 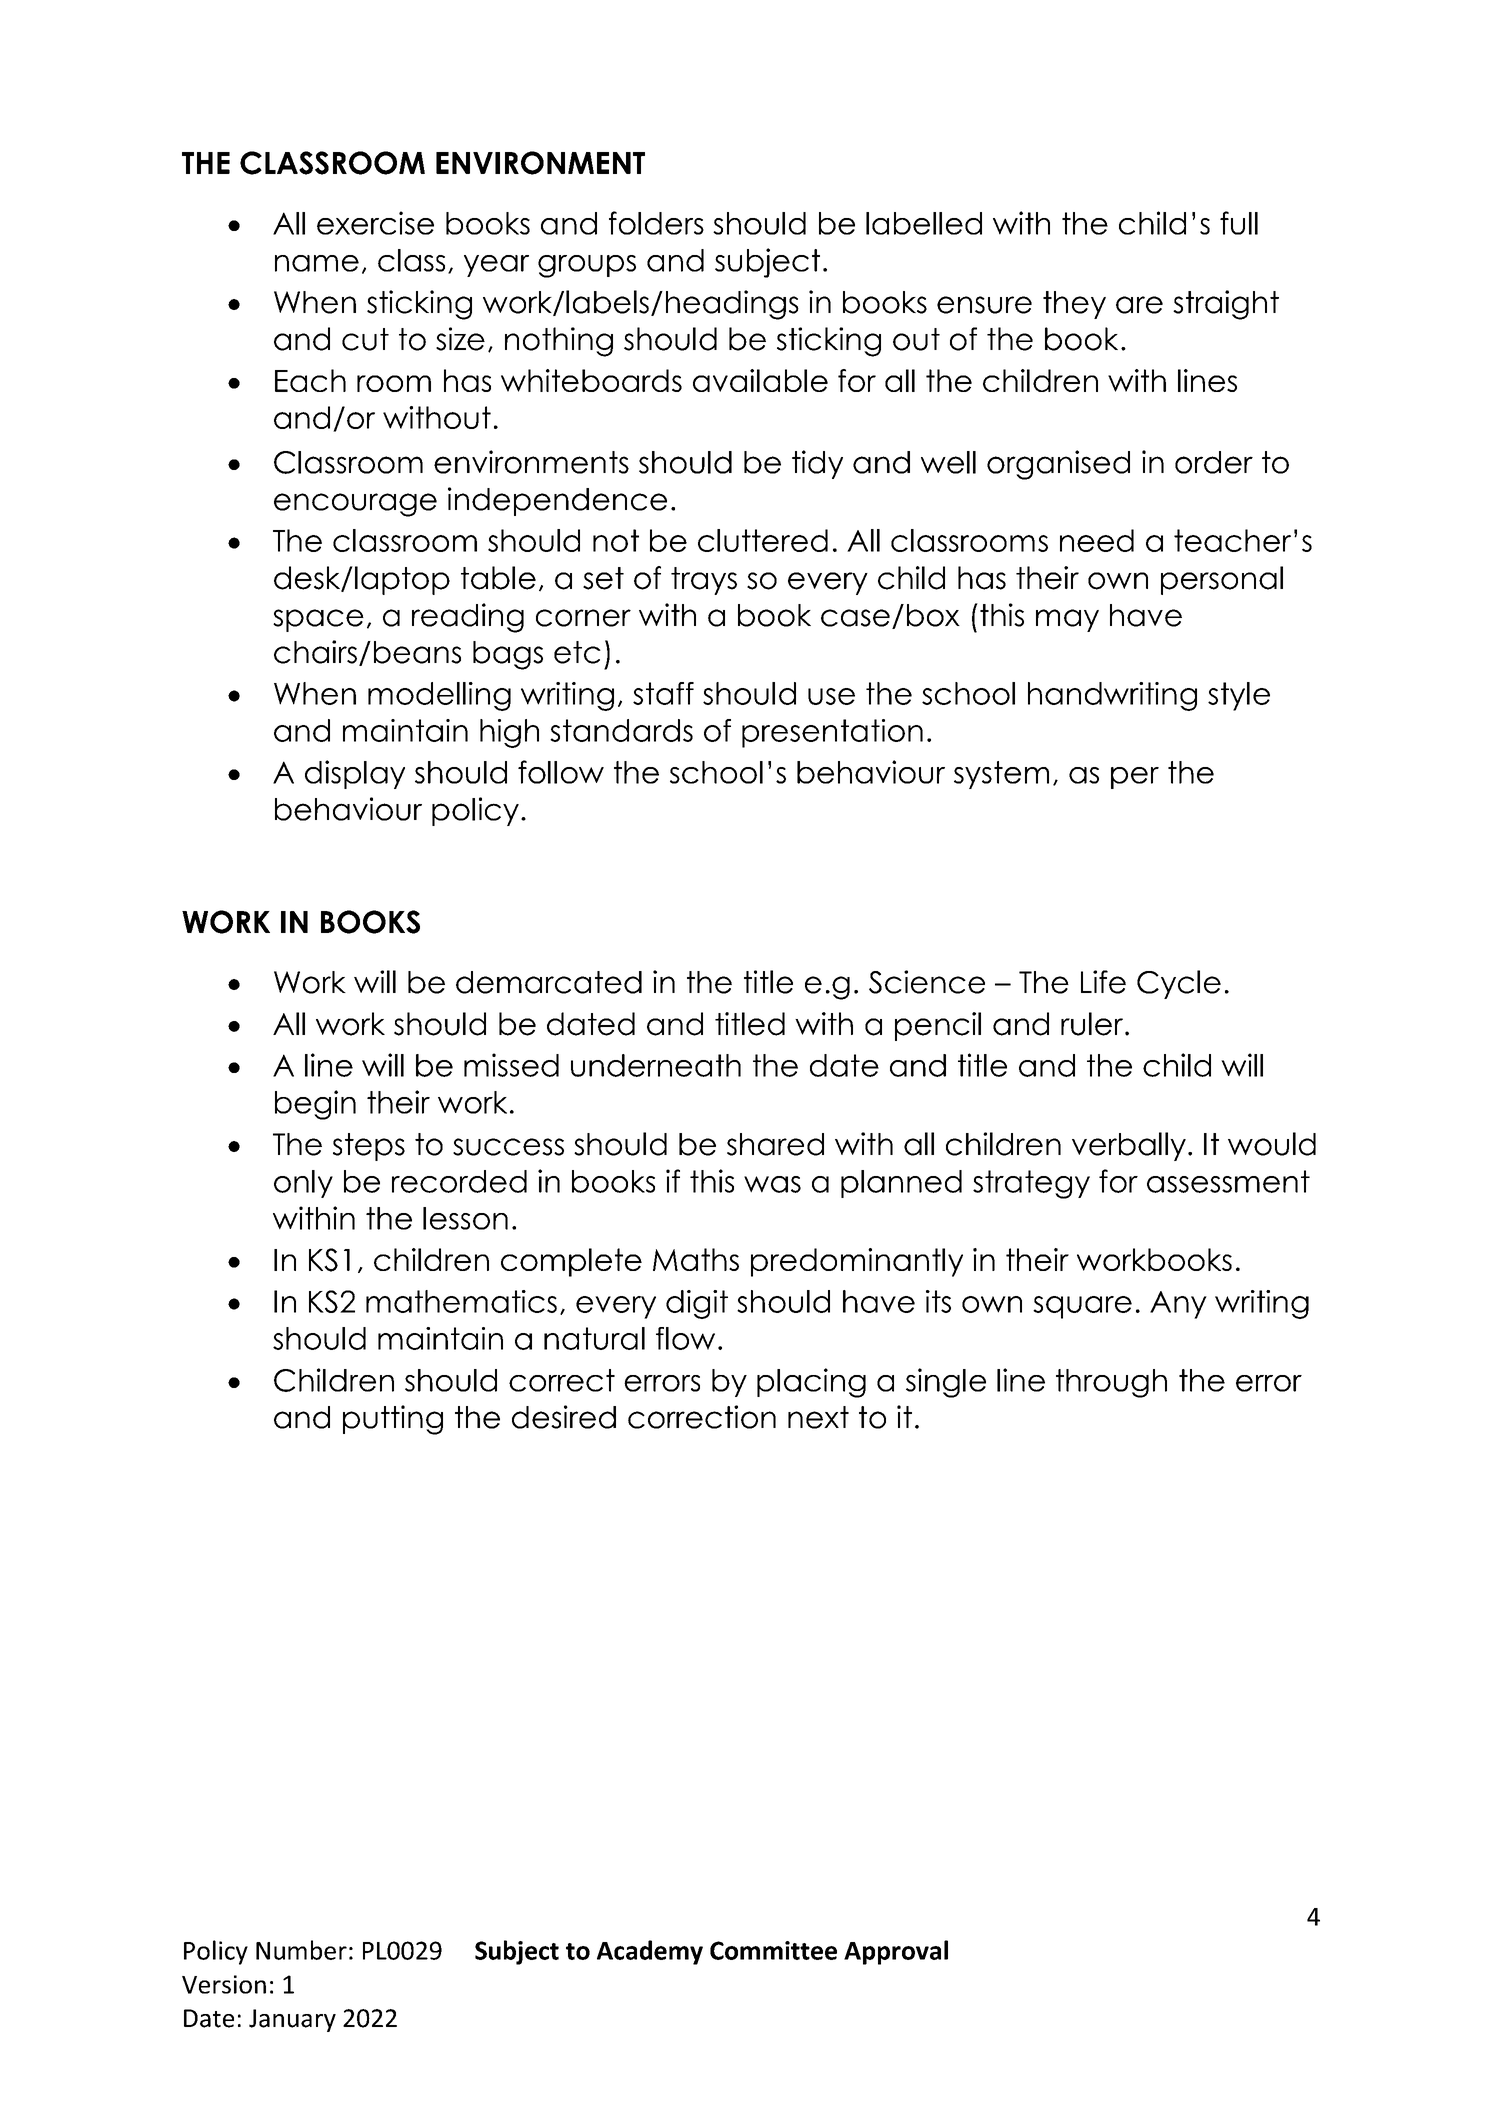 I want to click on putting, so click(x=393, y=1420).
